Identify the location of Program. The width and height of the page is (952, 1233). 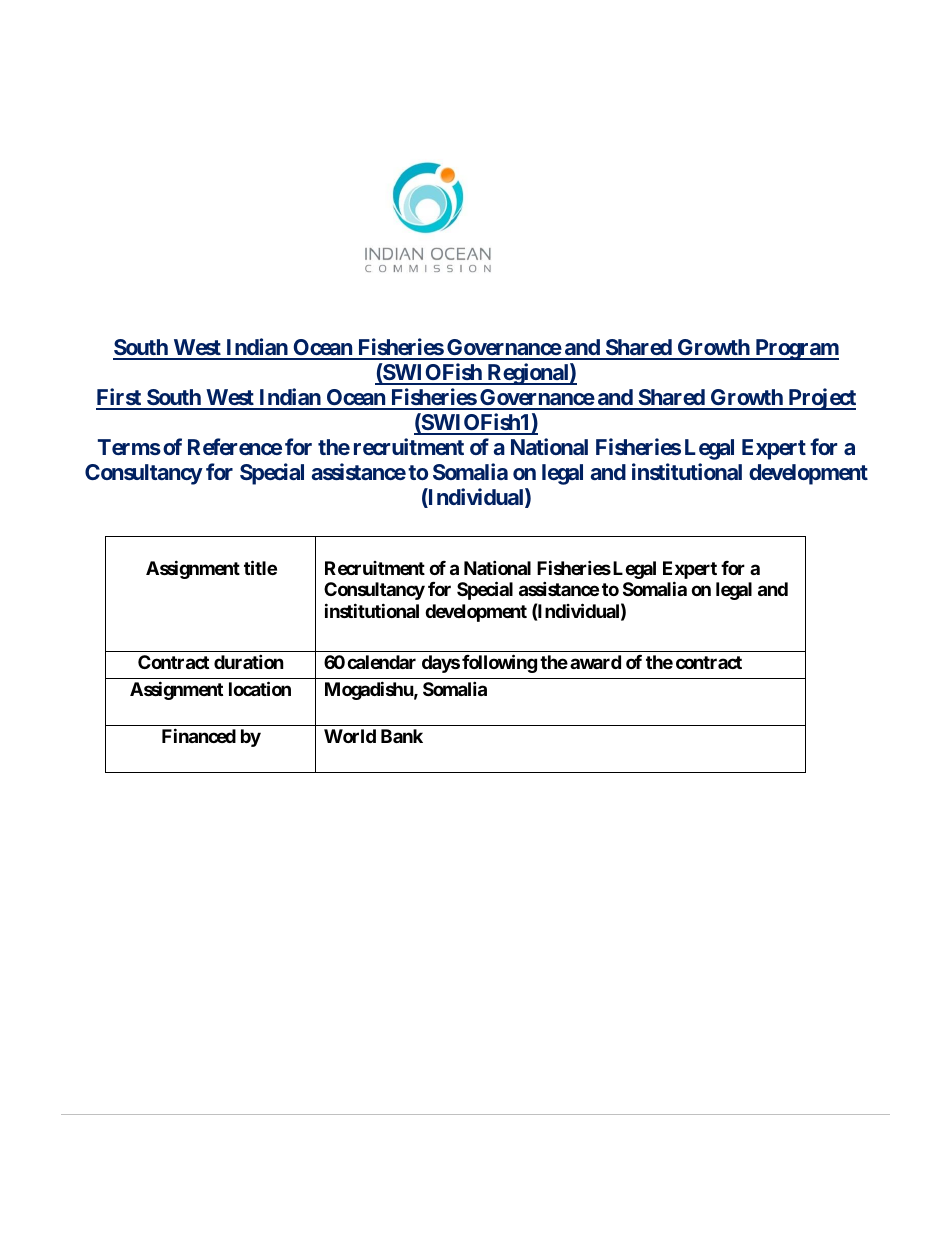
(796, 349).
